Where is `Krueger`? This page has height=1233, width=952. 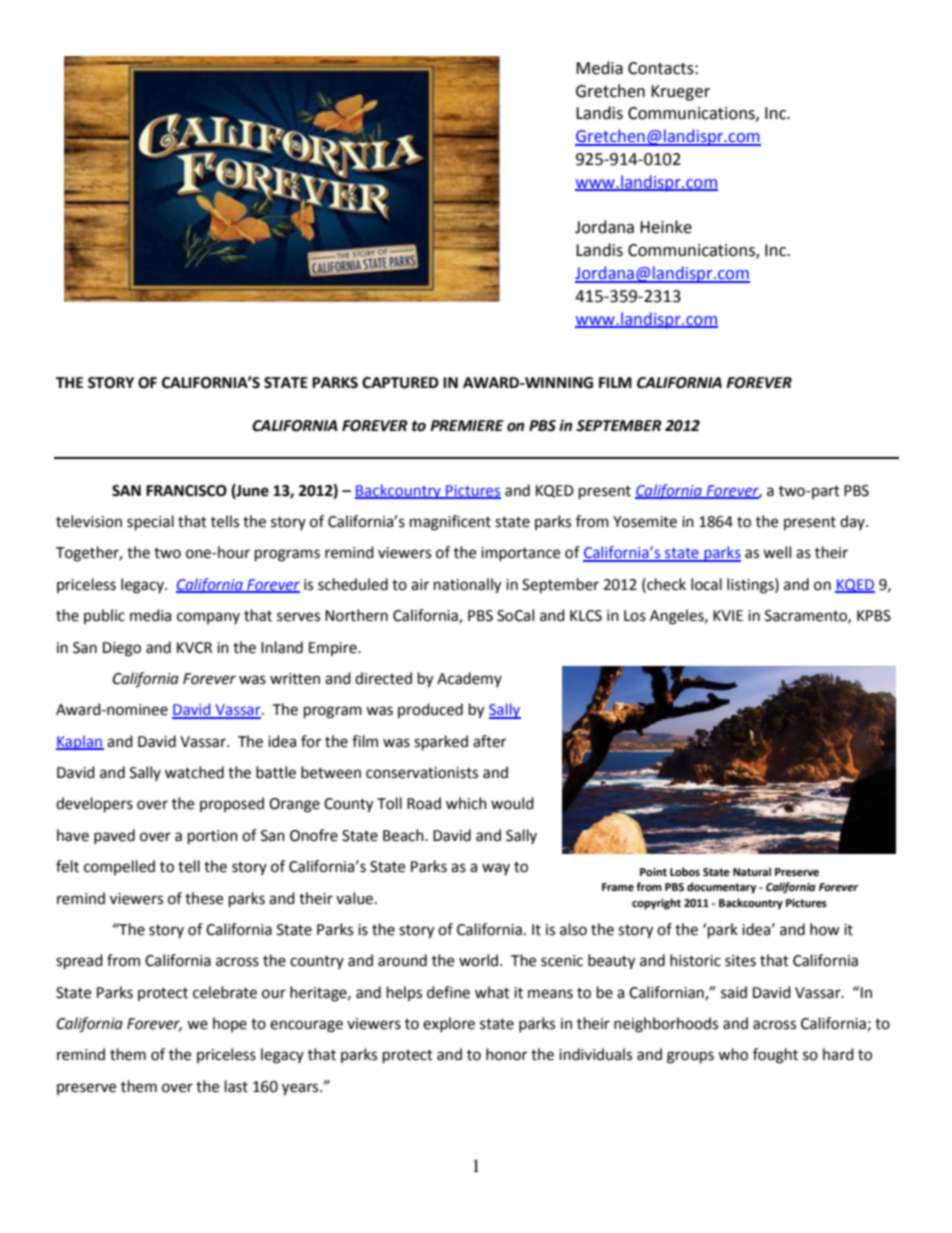 Krueger is located at coordinates (680, 93).
